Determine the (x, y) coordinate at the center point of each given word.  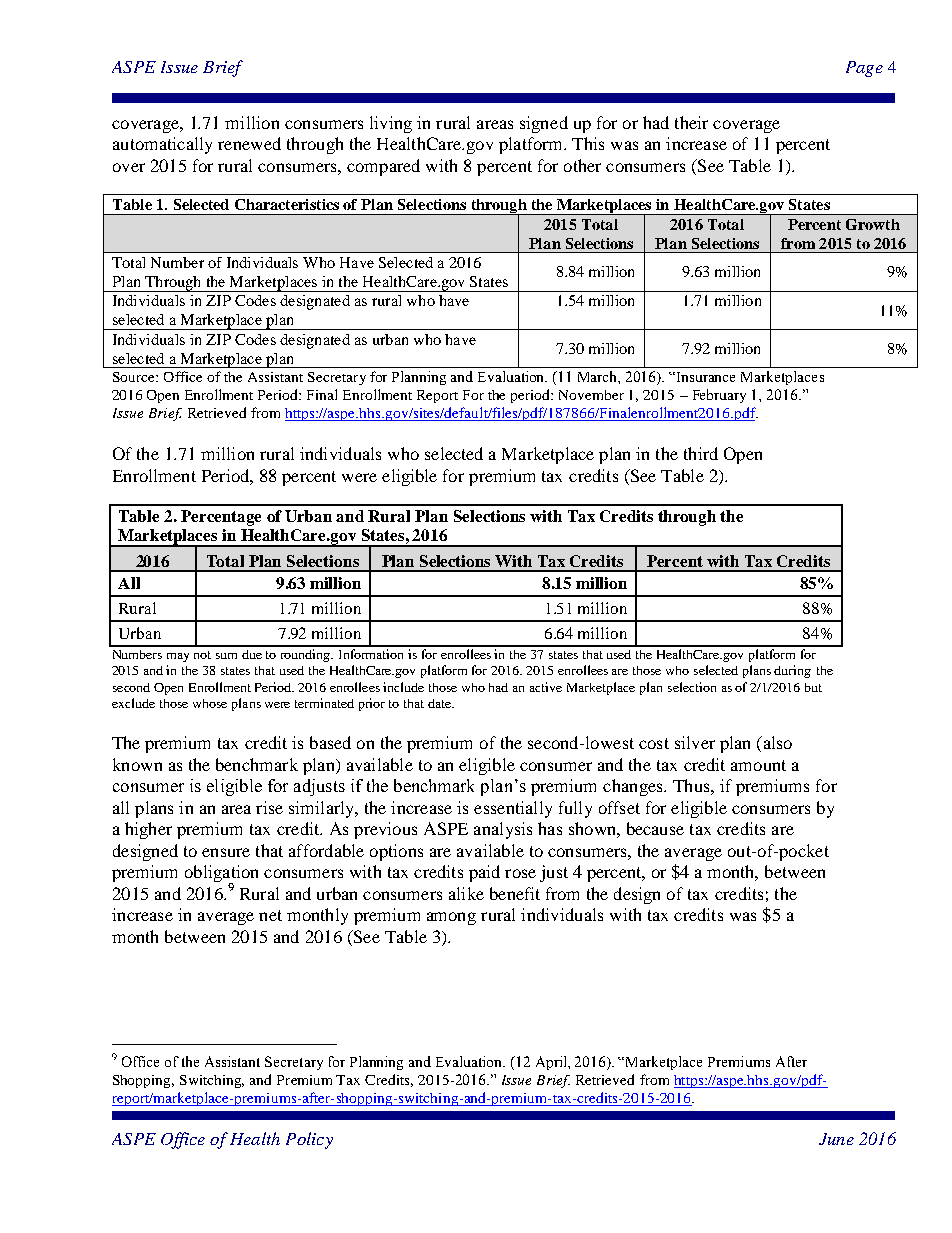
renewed (249, 143)
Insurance (706, 377)
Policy (309, 1140)
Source (135, 377)
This (588, 143)
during (792, 671)
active (546, 687)
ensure (226, 852)
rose (520, 873)
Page (864, 69)
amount (758, 765)
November (591, 395)
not (202, 655)
